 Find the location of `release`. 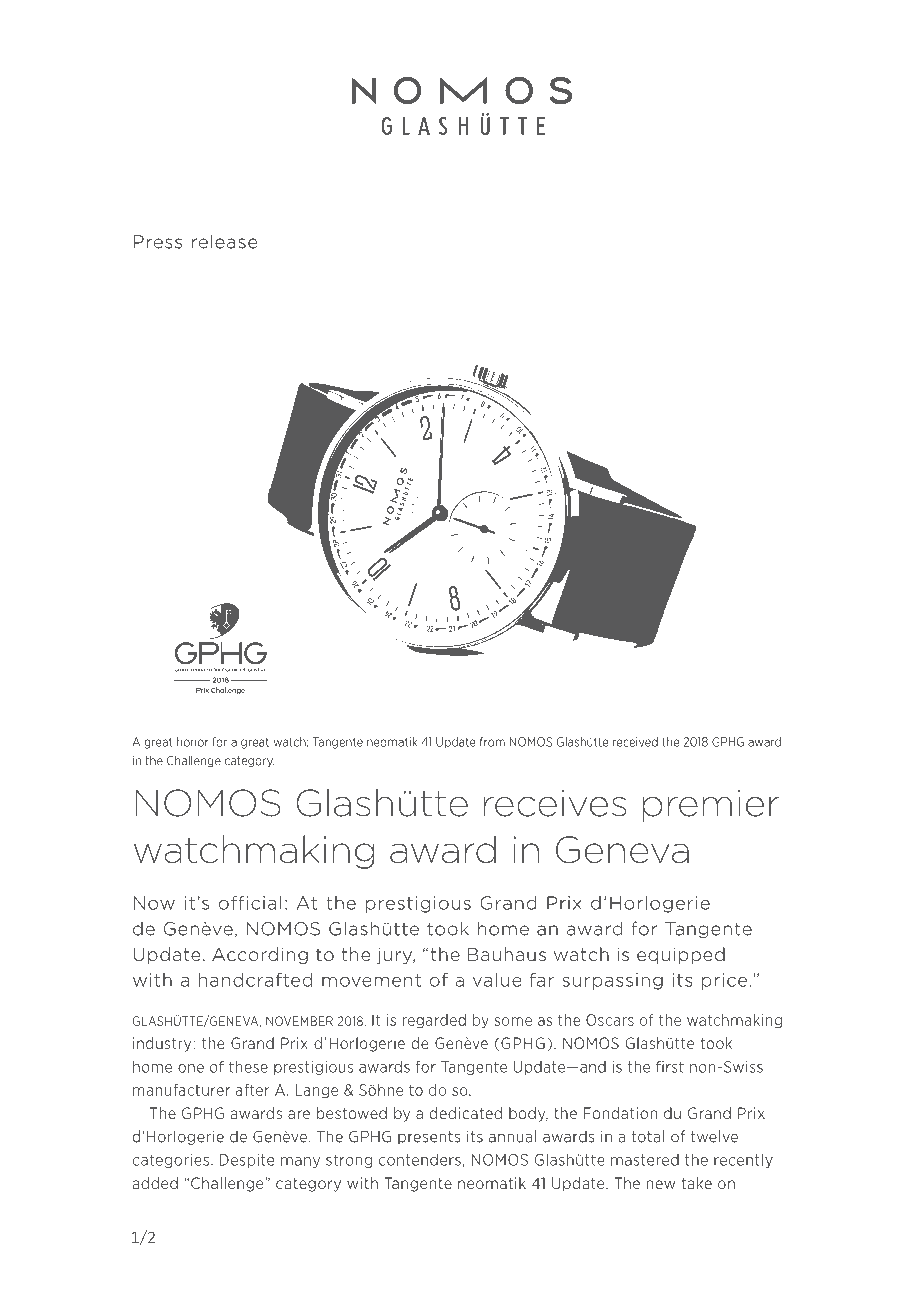

release is located at coordinates (224, 241).
